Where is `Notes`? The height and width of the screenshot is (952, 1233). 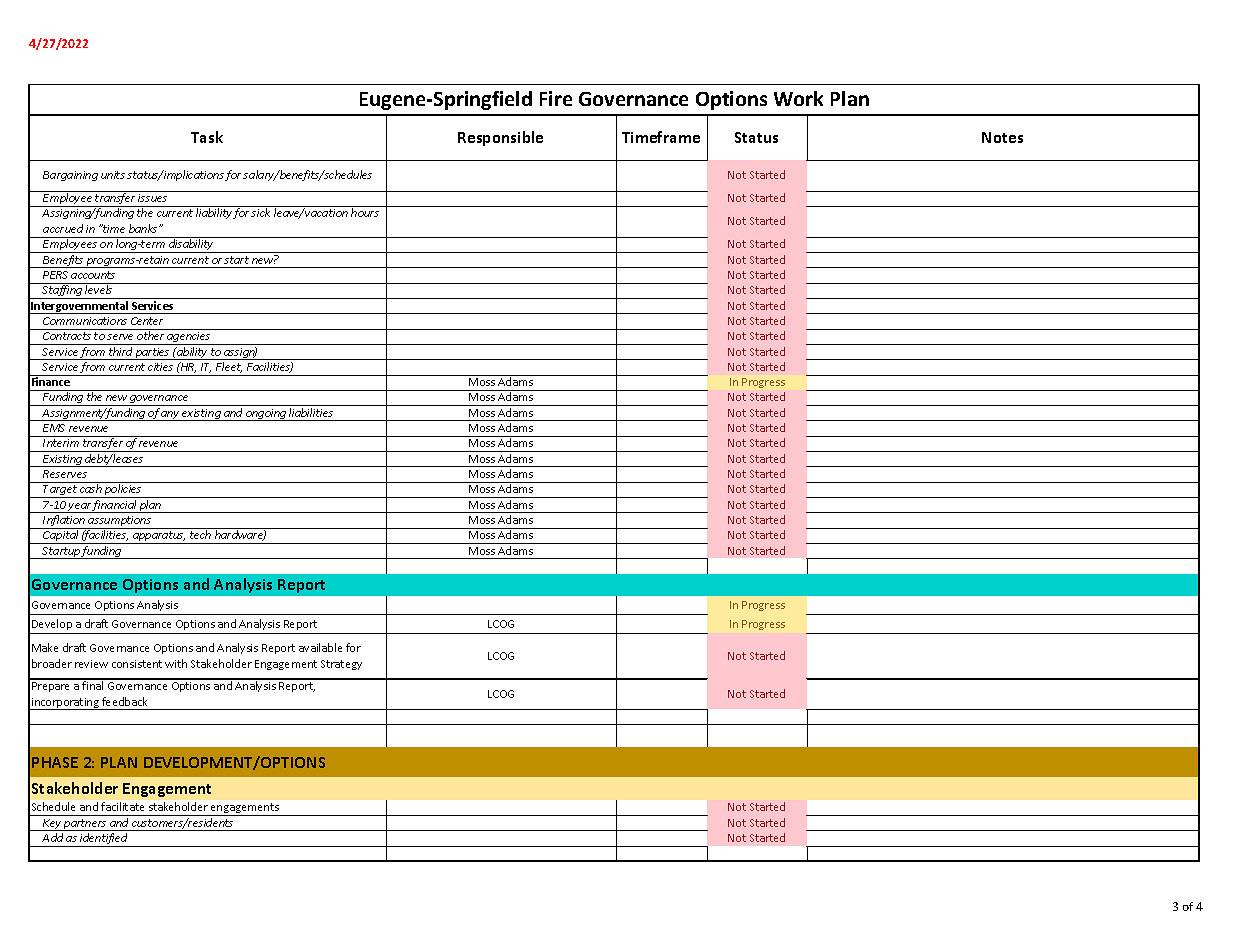
Notes is located at coordinates (1002, 137).
